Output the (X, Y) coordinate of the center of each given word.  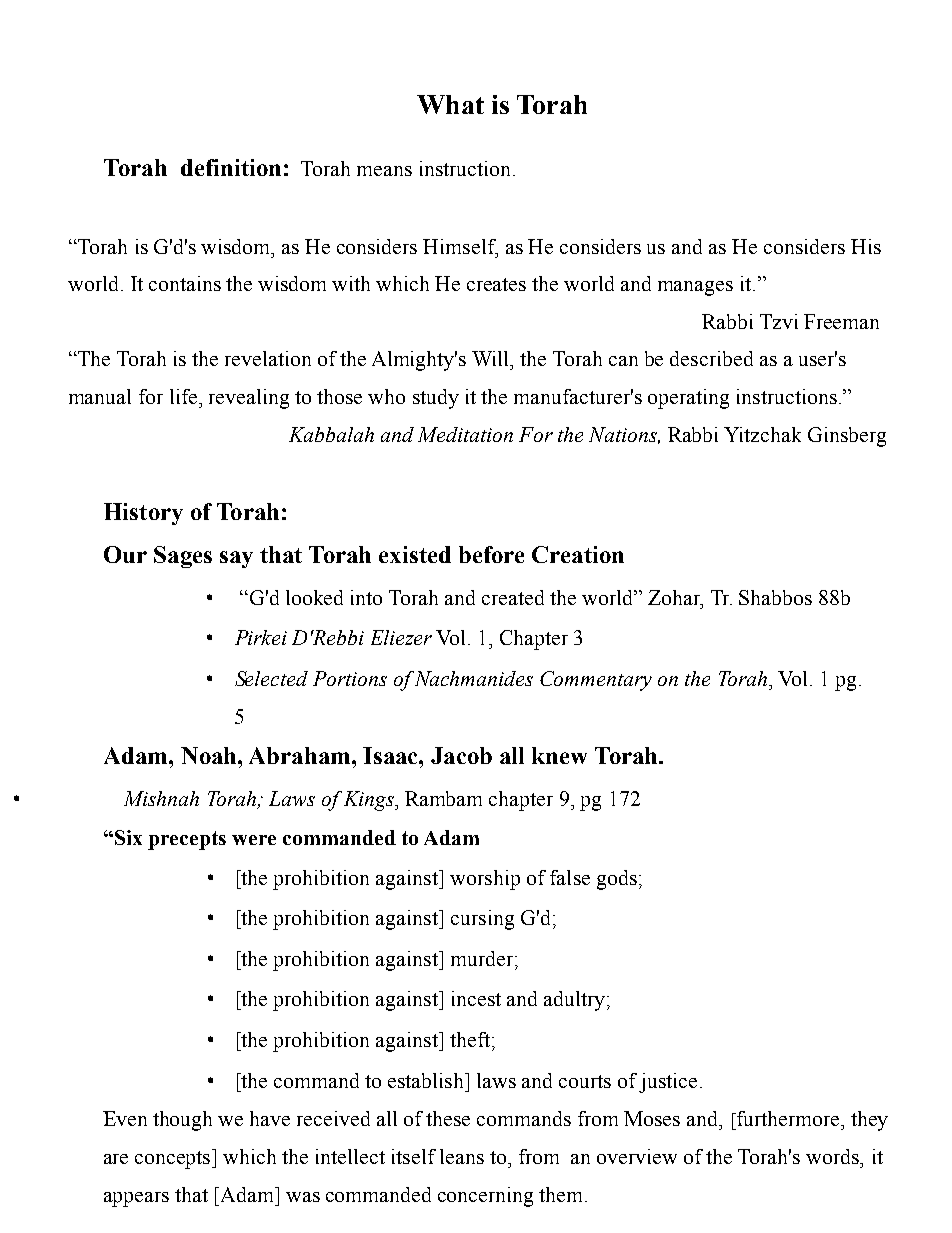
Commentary (596, 681)
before (491, 554)
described (711, 358)
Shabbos (775, 597)
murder (483, 958)
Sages (183, 557)
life (185, 396)
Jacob (461, 755)
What (450, 104)
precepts (187, 840)
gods (617, 880)
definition (231, 167)
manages (695, 288)
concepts (174, 1159)
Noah (210, 755)
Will (492, 358)
